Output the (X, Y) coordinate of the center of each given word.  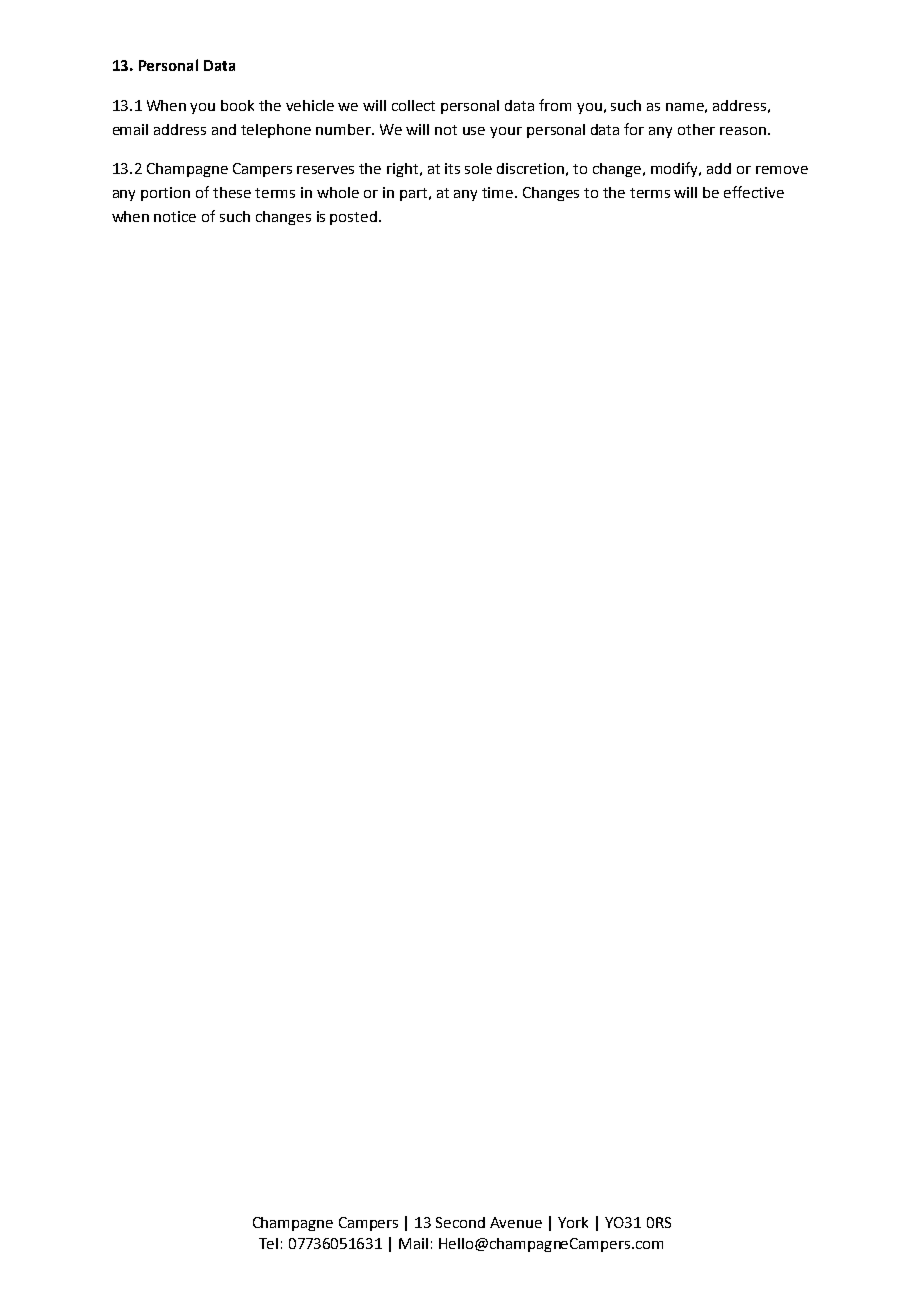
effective (754, 192)
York (573, 1222)
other (696, 129)
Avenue (516, 1222)
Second (460, 1222)
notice (175, 216)
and (224, 129)
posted (353, 218)
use (474, 131)
